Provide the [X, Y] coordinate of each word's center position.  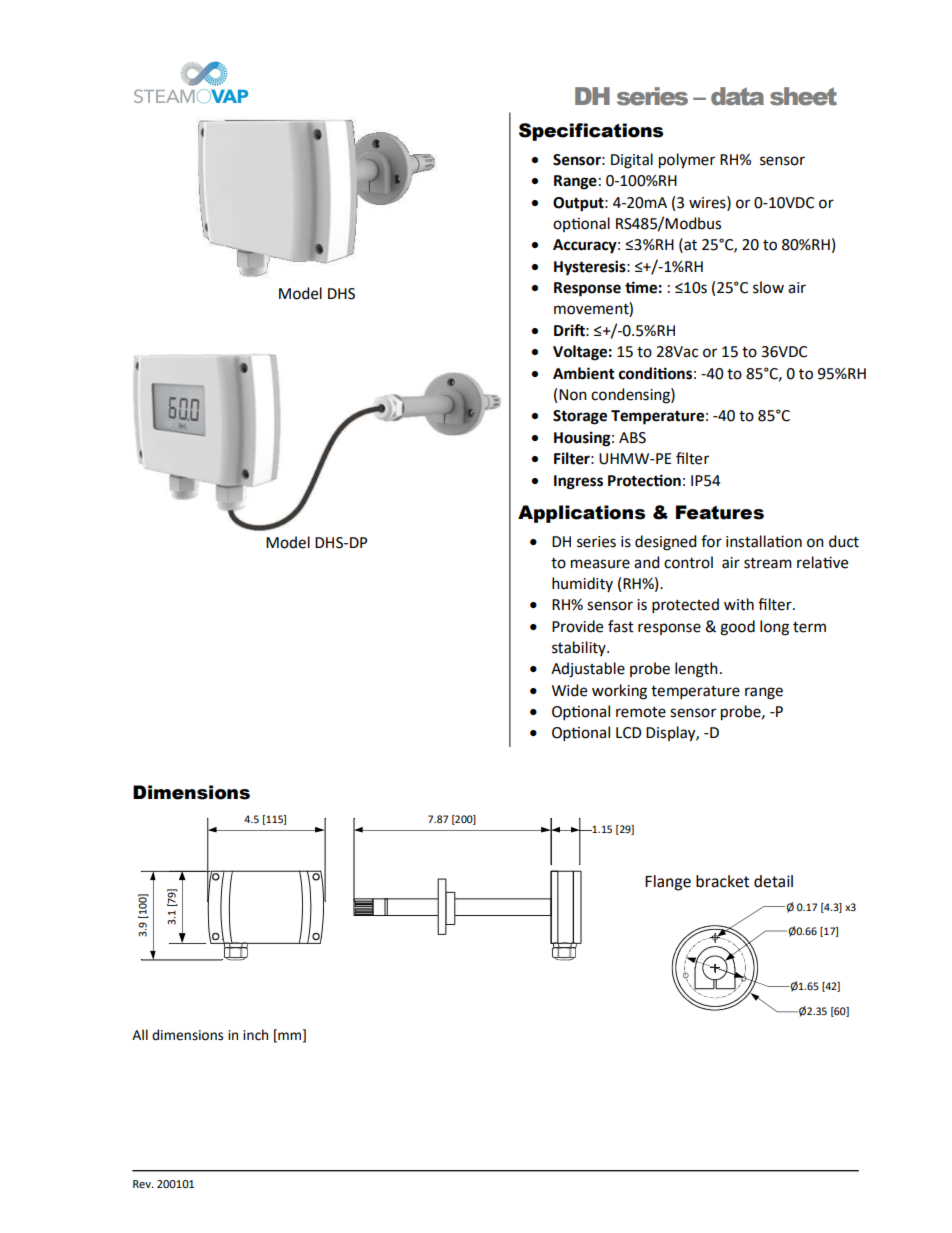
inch [255, 1035]
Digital [632, 161]
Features [720, 512]
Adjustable [588, 670]
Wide [569, 690]
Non [573, 395]
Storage [580, 417]
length [696, 670]
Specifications [591, 132]
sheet [803, 96]
